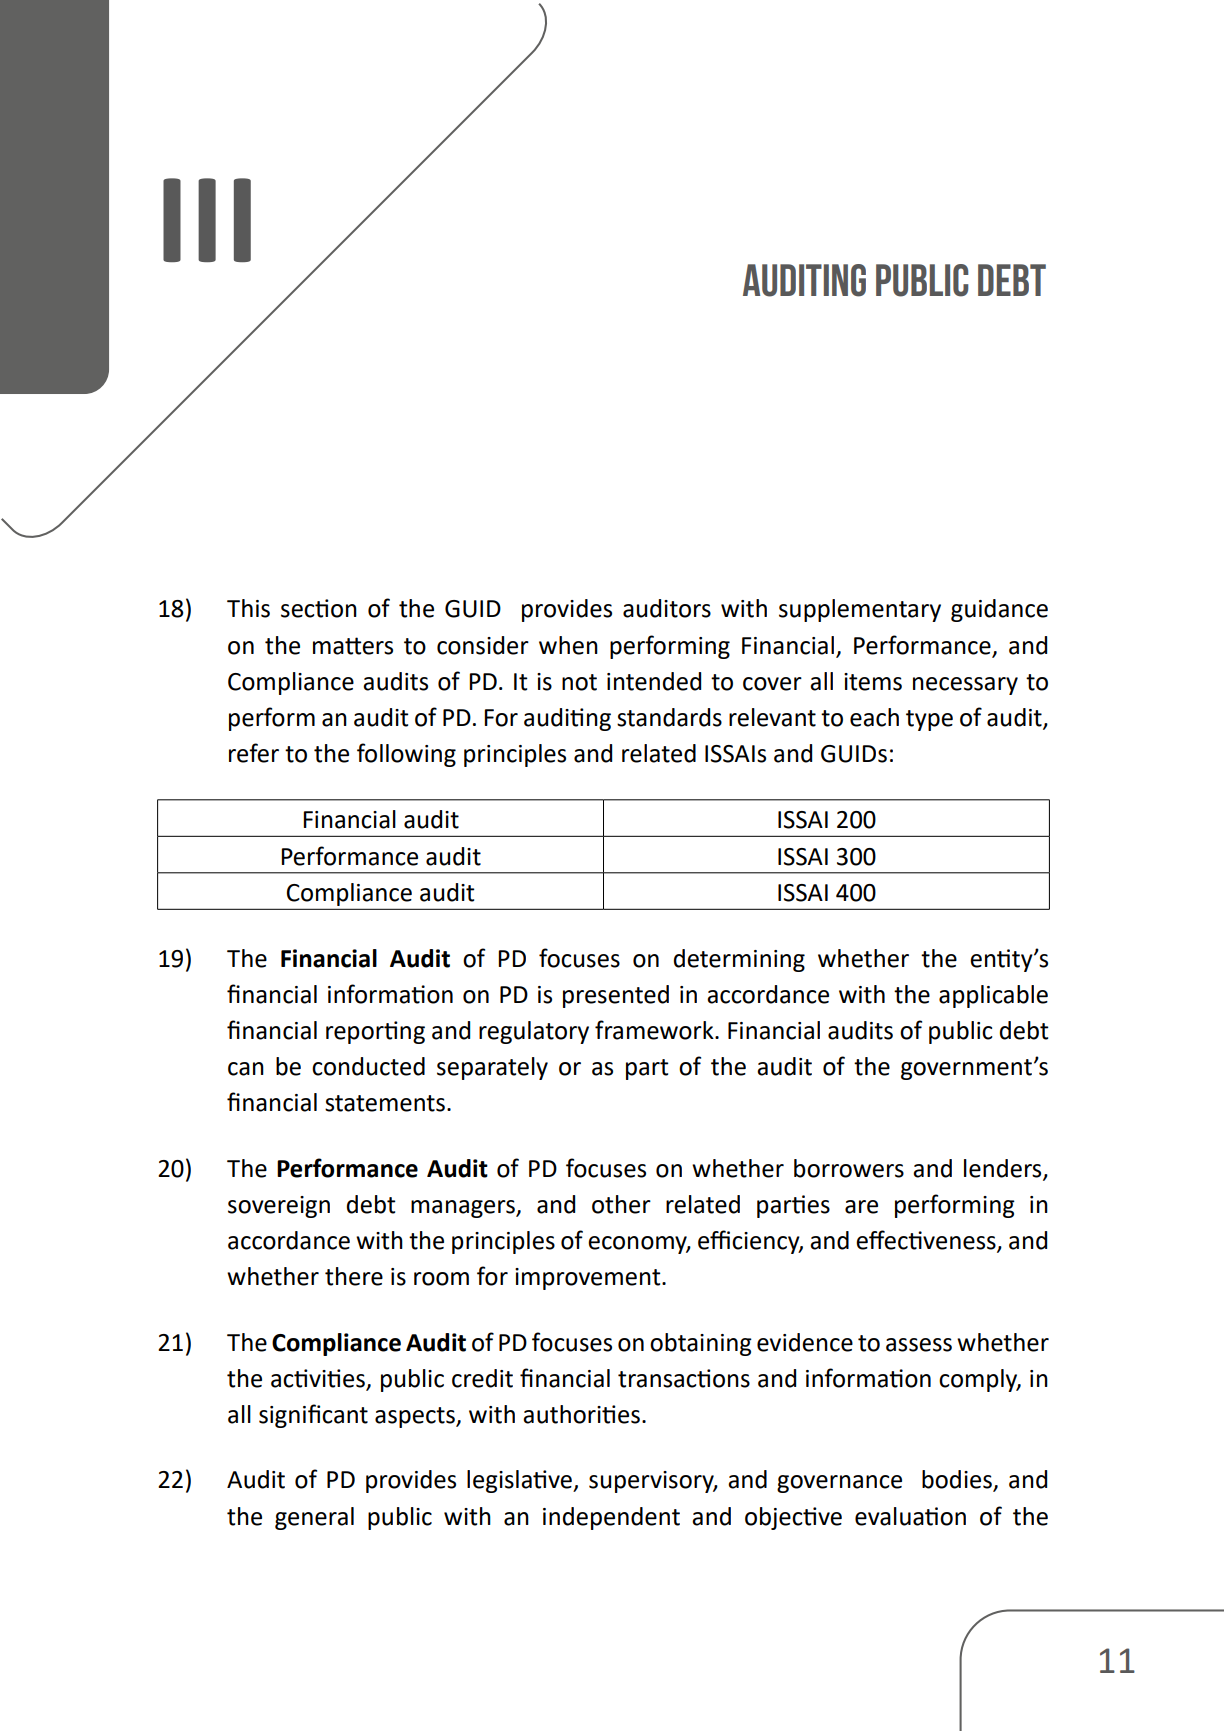 The width and height of the screenshot is (1224, 1731). What do you see at coordinates (368, 1066) in the screenshot?
I see `conducted` at bounding box center [368, 1066].
